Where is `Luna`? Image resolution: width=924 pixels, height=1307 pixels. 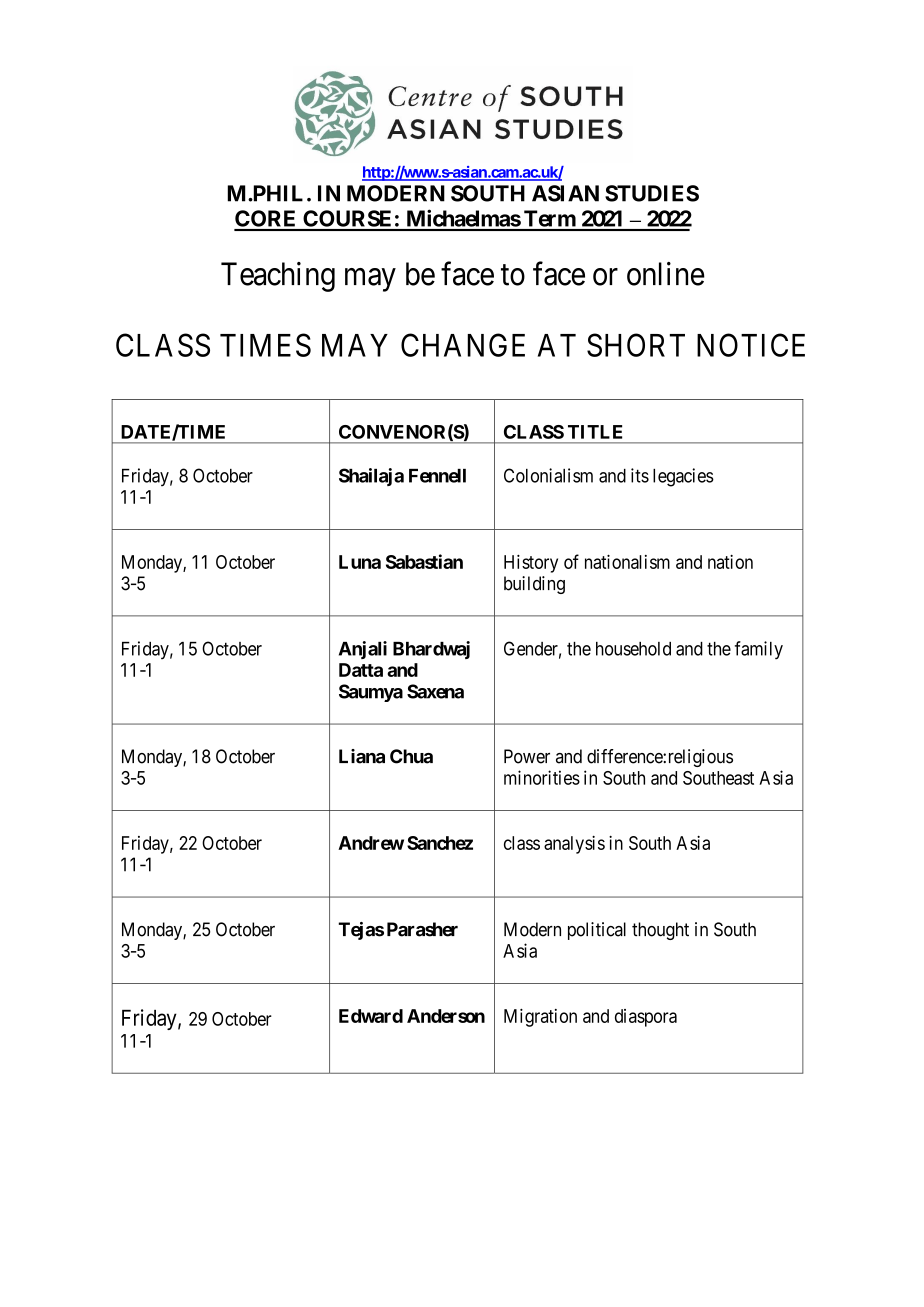
Luna is located at coordinates (360, 562).
